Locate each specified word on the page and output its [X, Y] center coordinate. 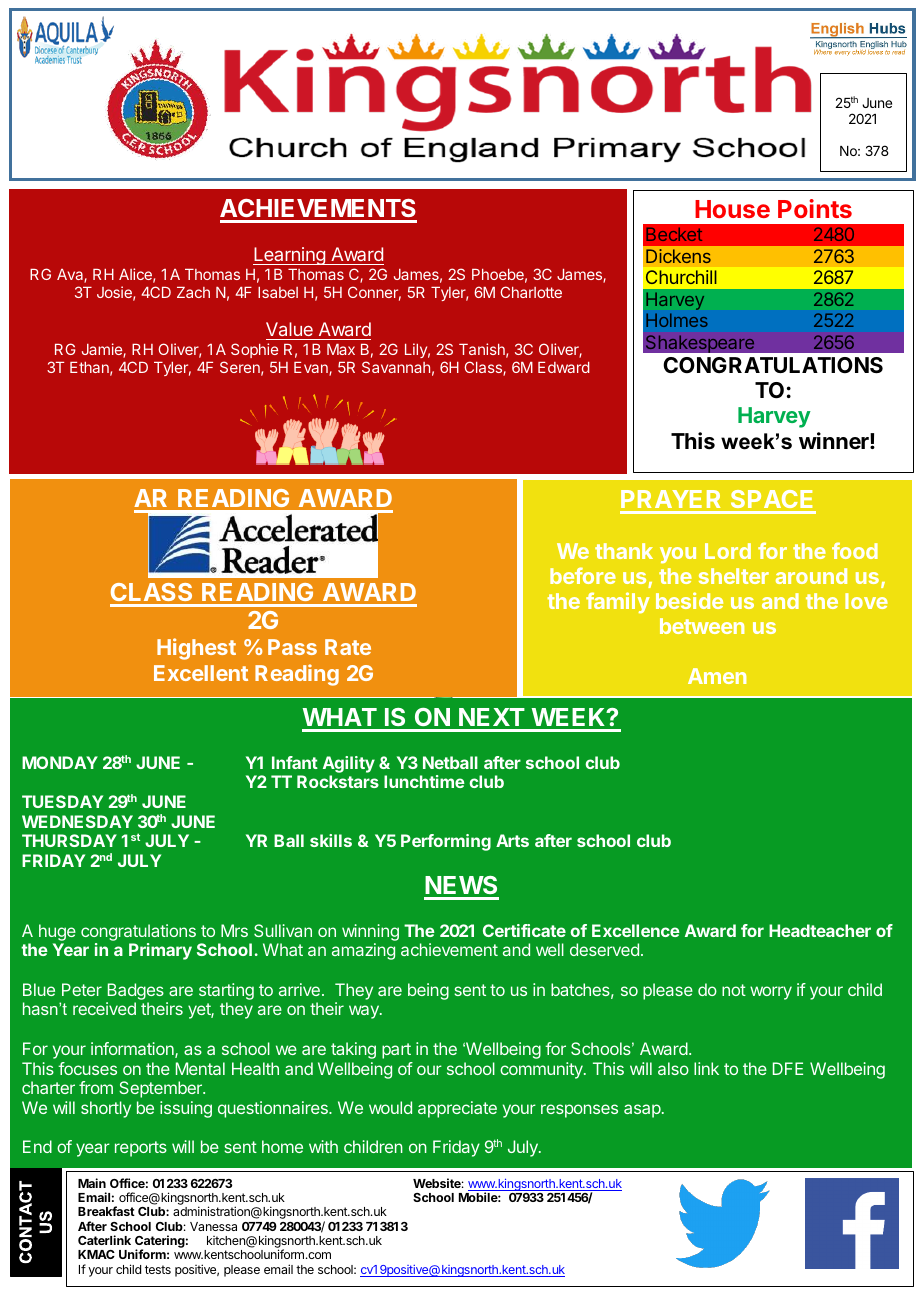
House [732, 209]
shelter [734, 576]
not [734, 990]
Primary [160, 951]
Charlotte [531, 292]
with [323, 1146]
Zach [193, 292]
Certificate [524, 930]
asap [643, 1111]
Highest [196, 649]
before [583, 575]
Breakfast [106, 1211]
